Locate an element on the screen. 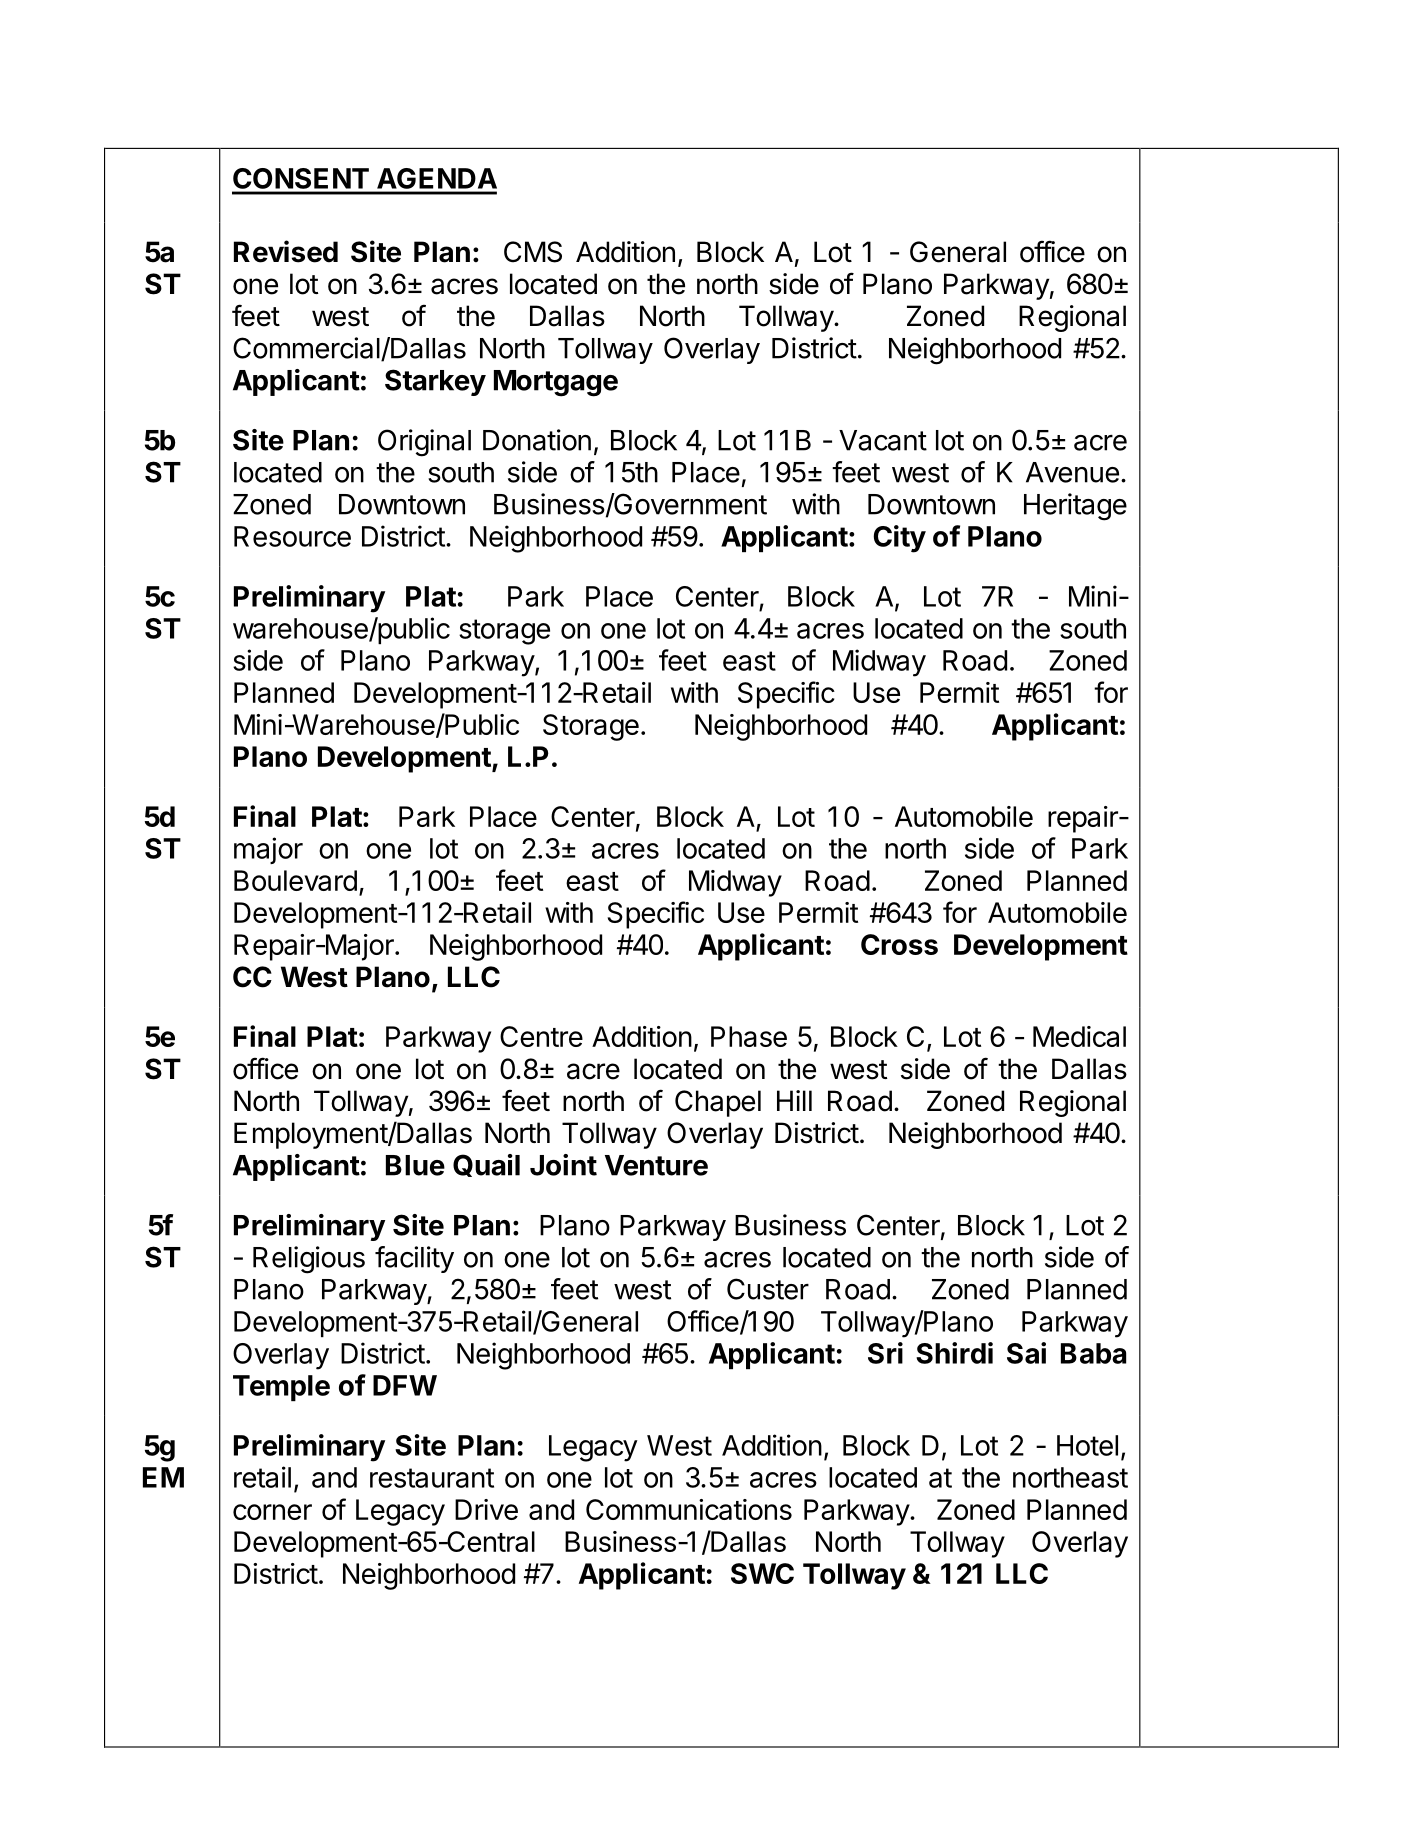 The image size is (1422, 1841). Venture is located at coordinates (656, 1165).
